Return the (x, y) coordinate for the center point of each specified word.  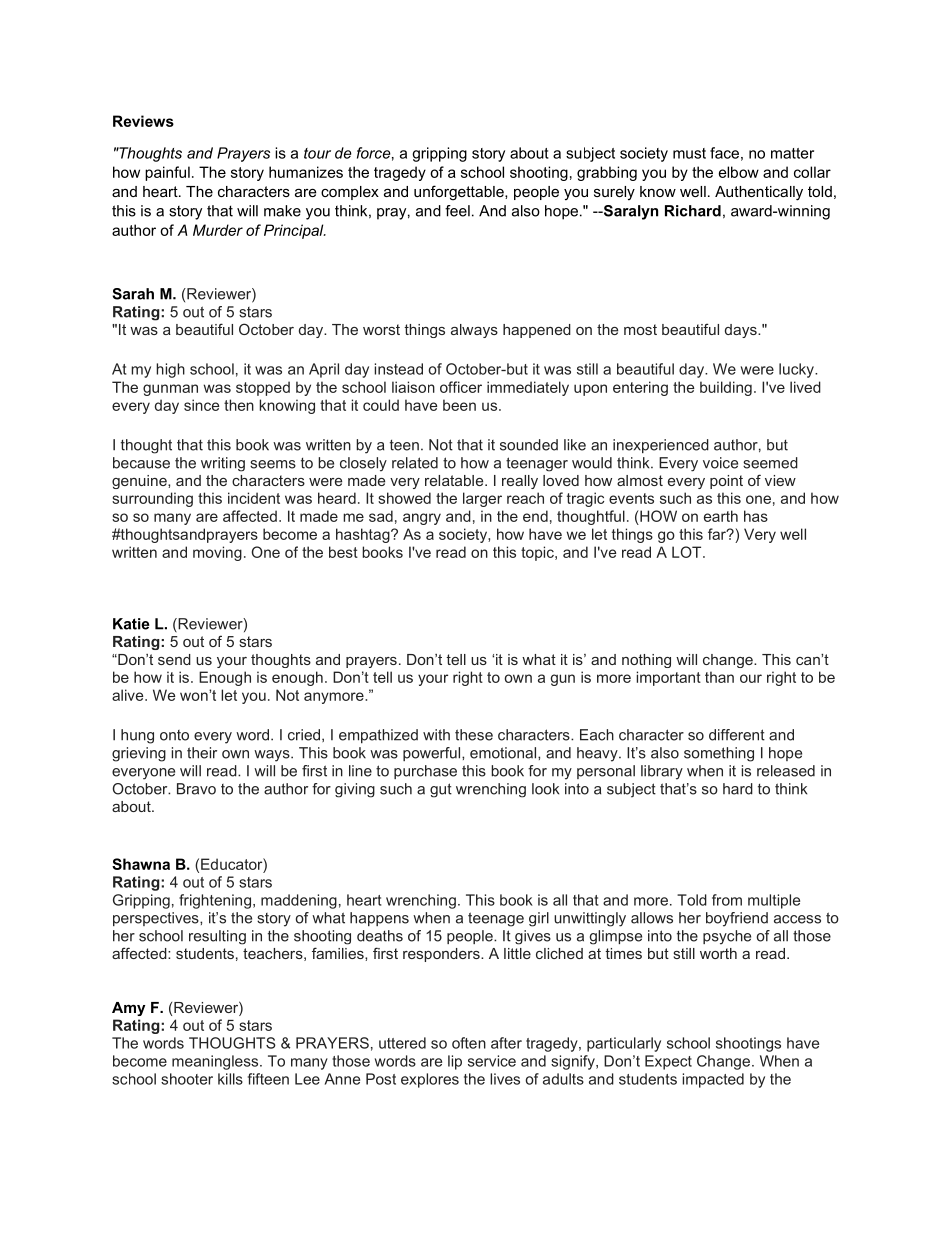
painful (167, 173)
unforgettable (460, 193)
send (174, 659)
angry (422, 519)
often (469, 1043)
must (689, 153)
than (719, 677)
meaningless (216, 1062)
